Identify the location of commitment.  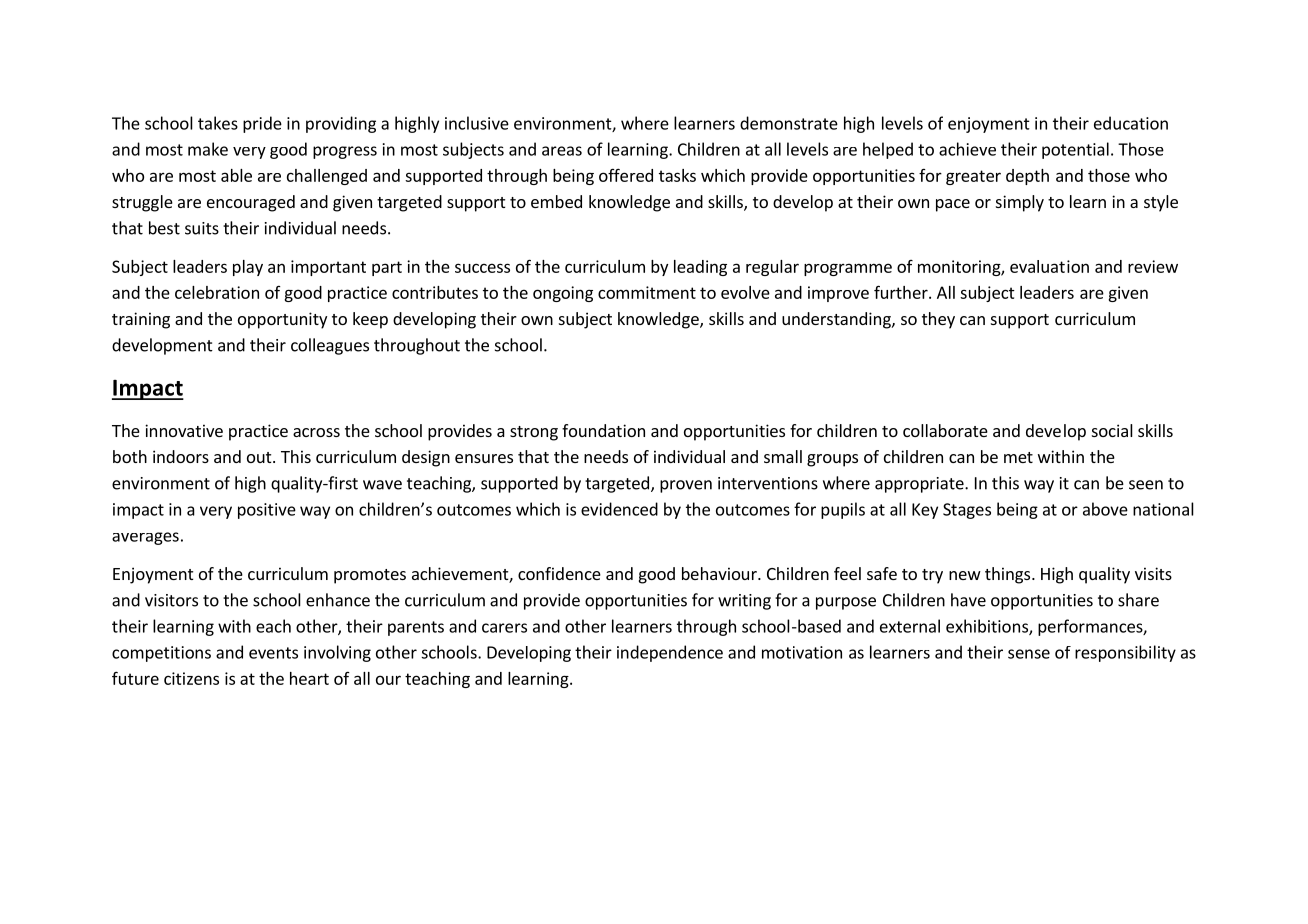
(647, 292).
